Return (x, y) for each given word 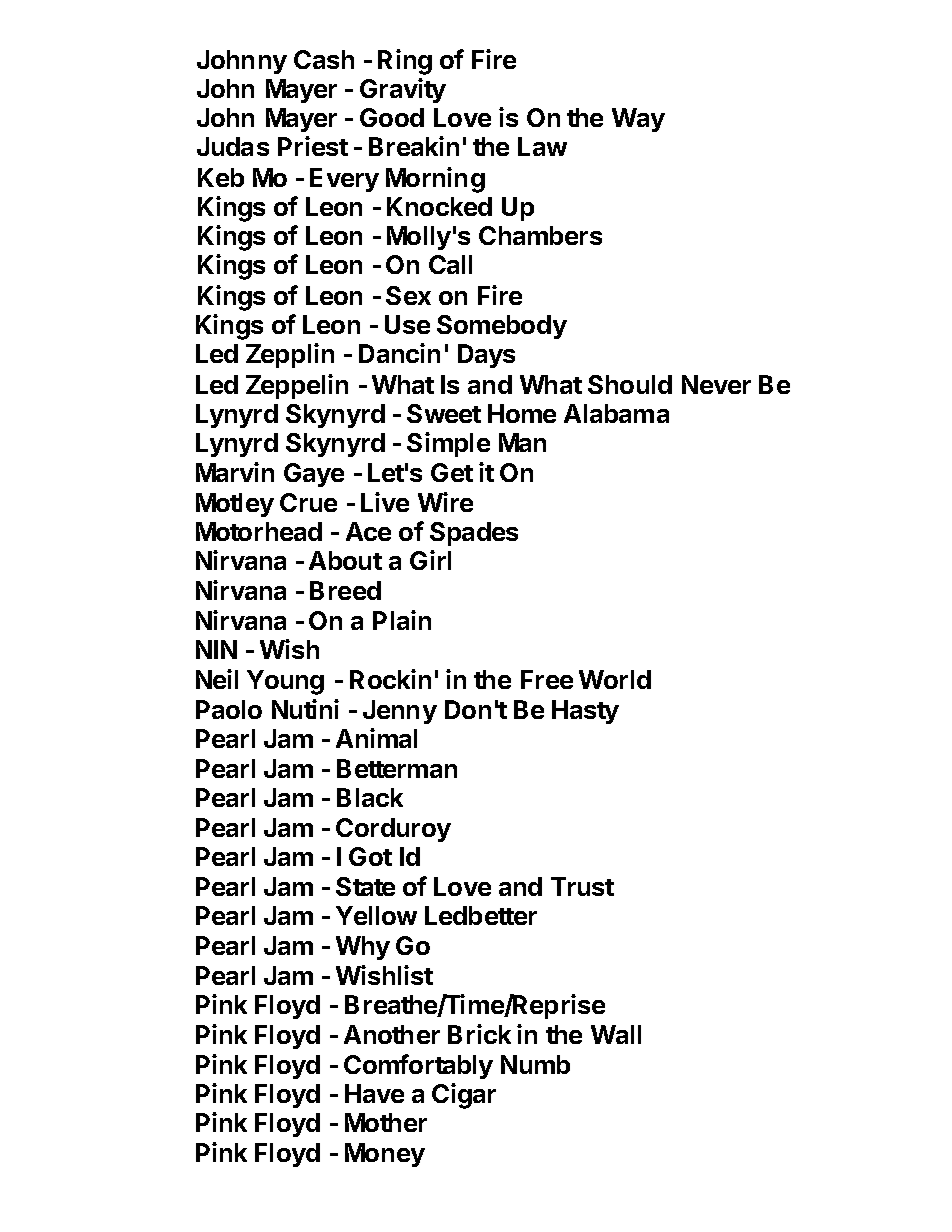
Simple (448, 444)
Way (638, 120)
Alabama (616, 413)
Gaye (314, 475)
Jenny (400, 712)
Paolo (229, 709)
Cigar (464, 1096)
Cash (324, 59)
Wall (616, 1034)
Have (374, 1093)
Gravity (403, 90)
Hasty (585, 712)
